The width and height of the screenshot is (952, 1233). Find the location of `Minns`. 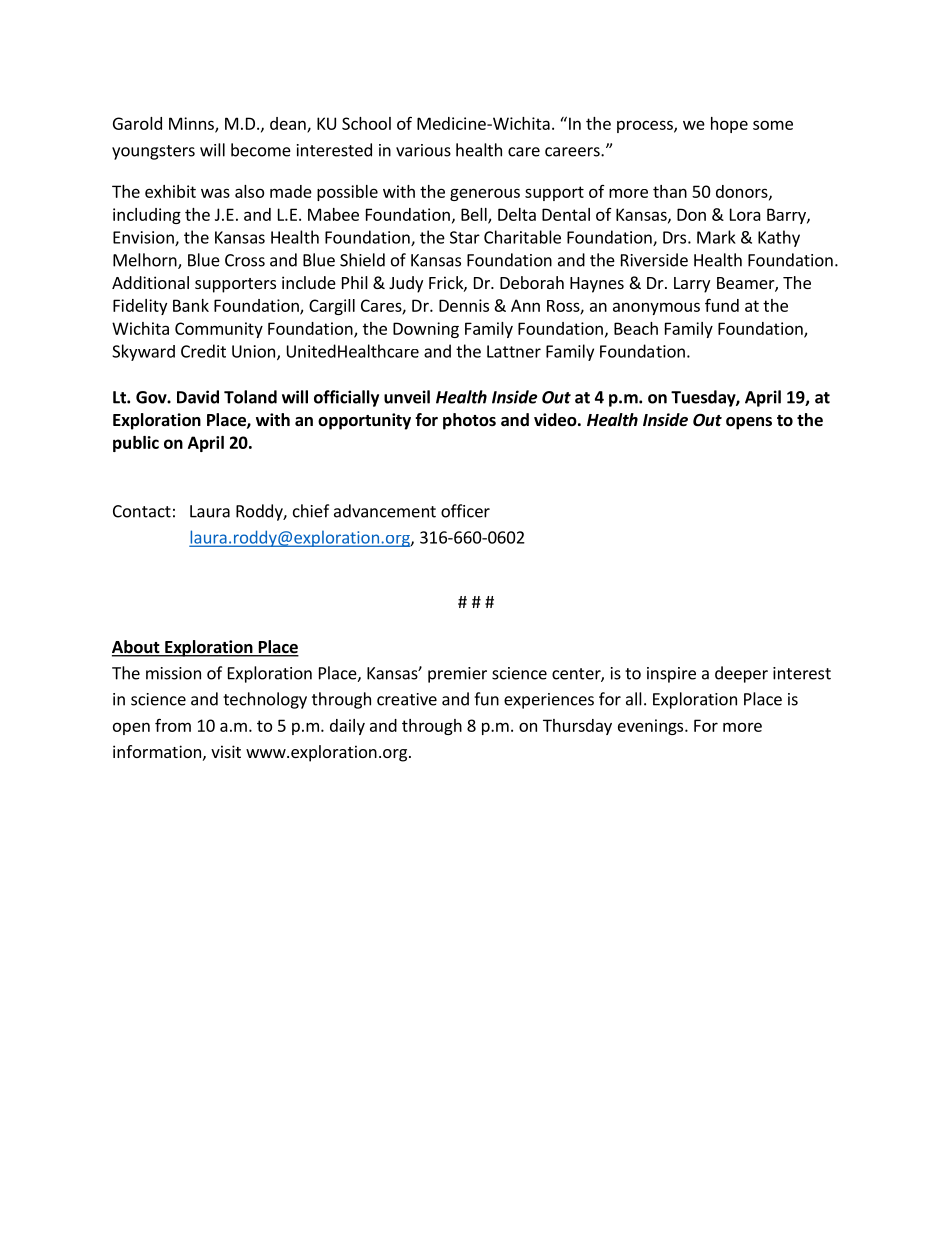

Minns is located at coordinates (192, 124).
